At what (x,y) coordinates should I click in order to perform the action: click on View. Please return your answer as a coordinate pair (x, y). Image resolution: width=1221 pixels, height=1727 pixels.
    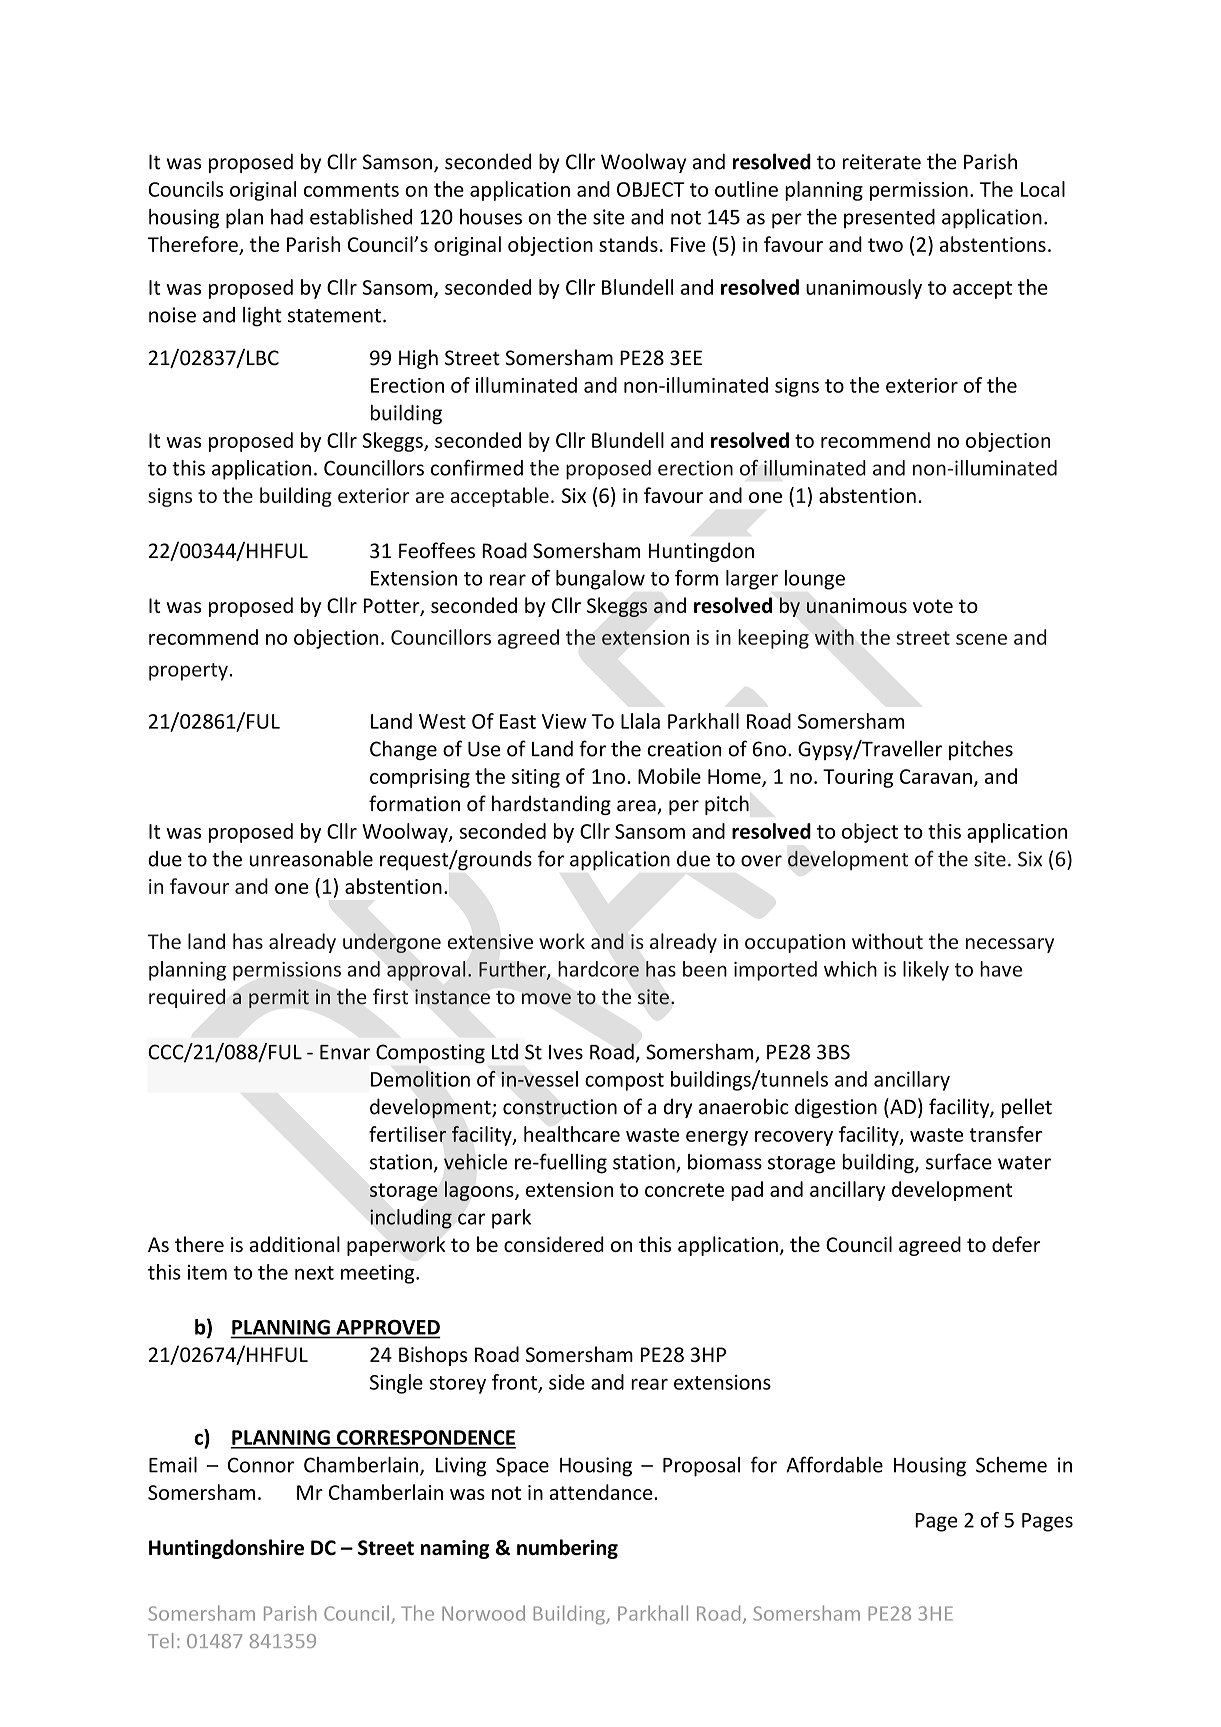
    Looking at the image, I should click on (564, 721).
